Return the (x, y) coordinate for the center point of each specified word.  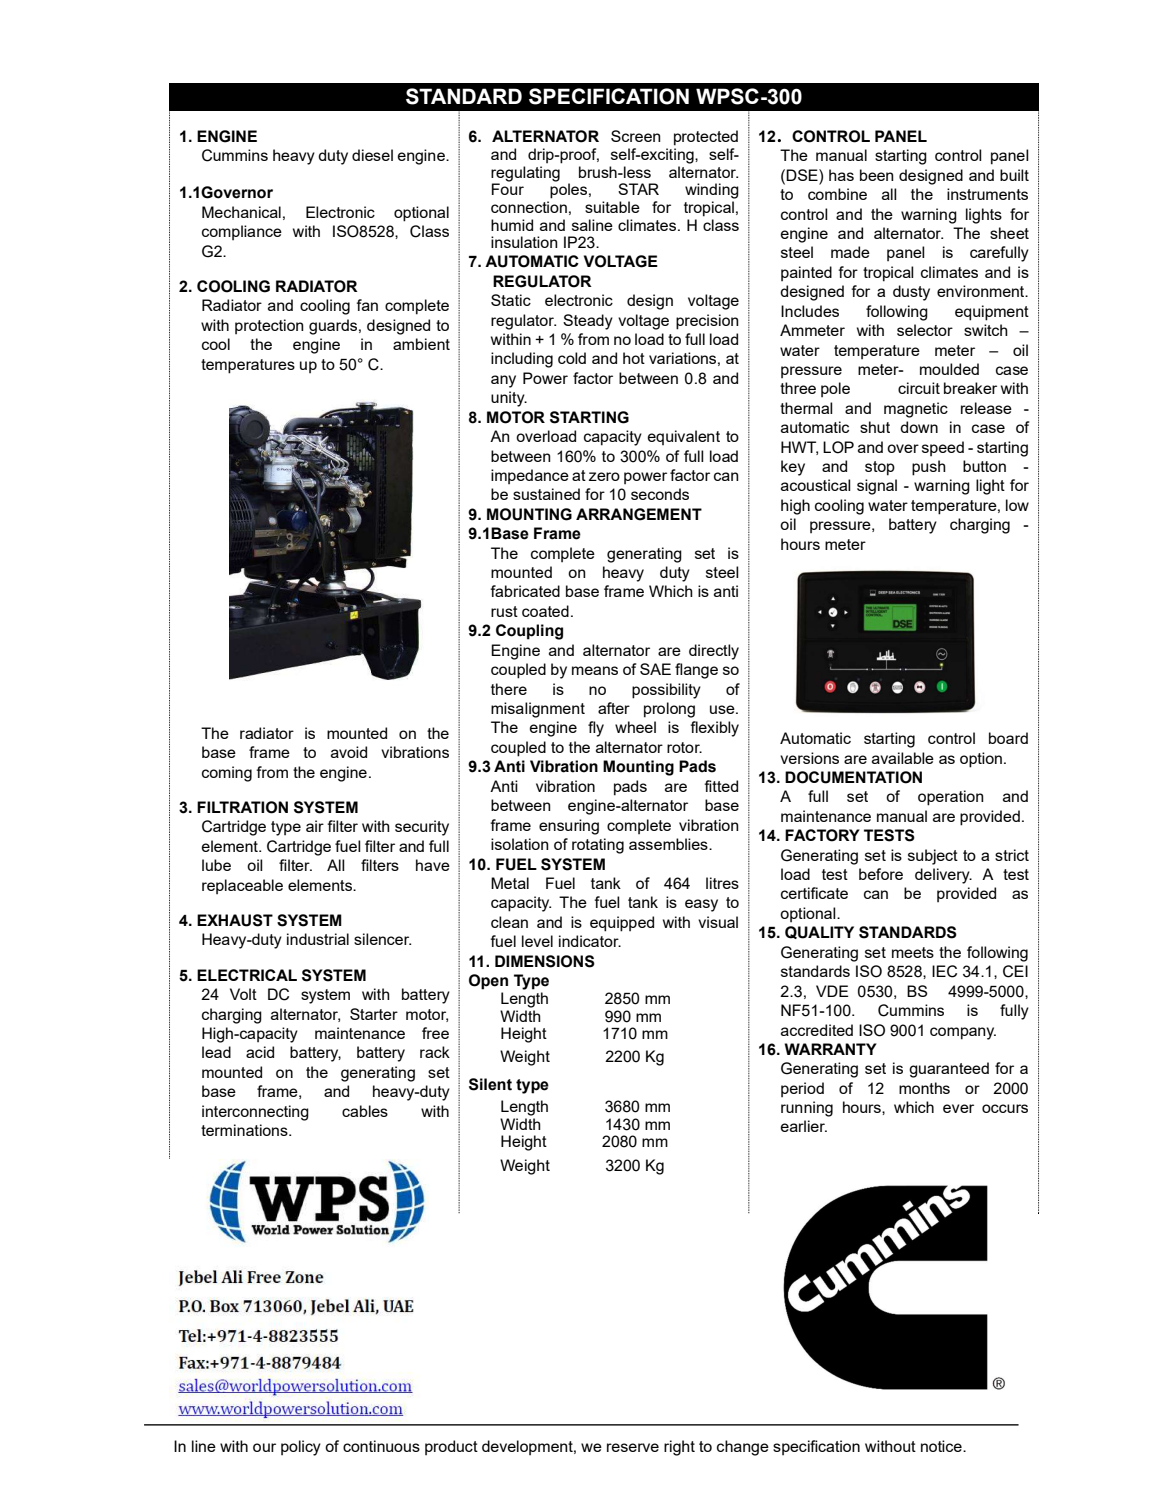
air (315, 826)
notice (942, 1446)
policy (301, 1448)
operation (951, 798)
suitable (612, 207)
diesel (372, 155)
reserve (633, 1447)
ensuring (569, 827)
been (877, 175)
